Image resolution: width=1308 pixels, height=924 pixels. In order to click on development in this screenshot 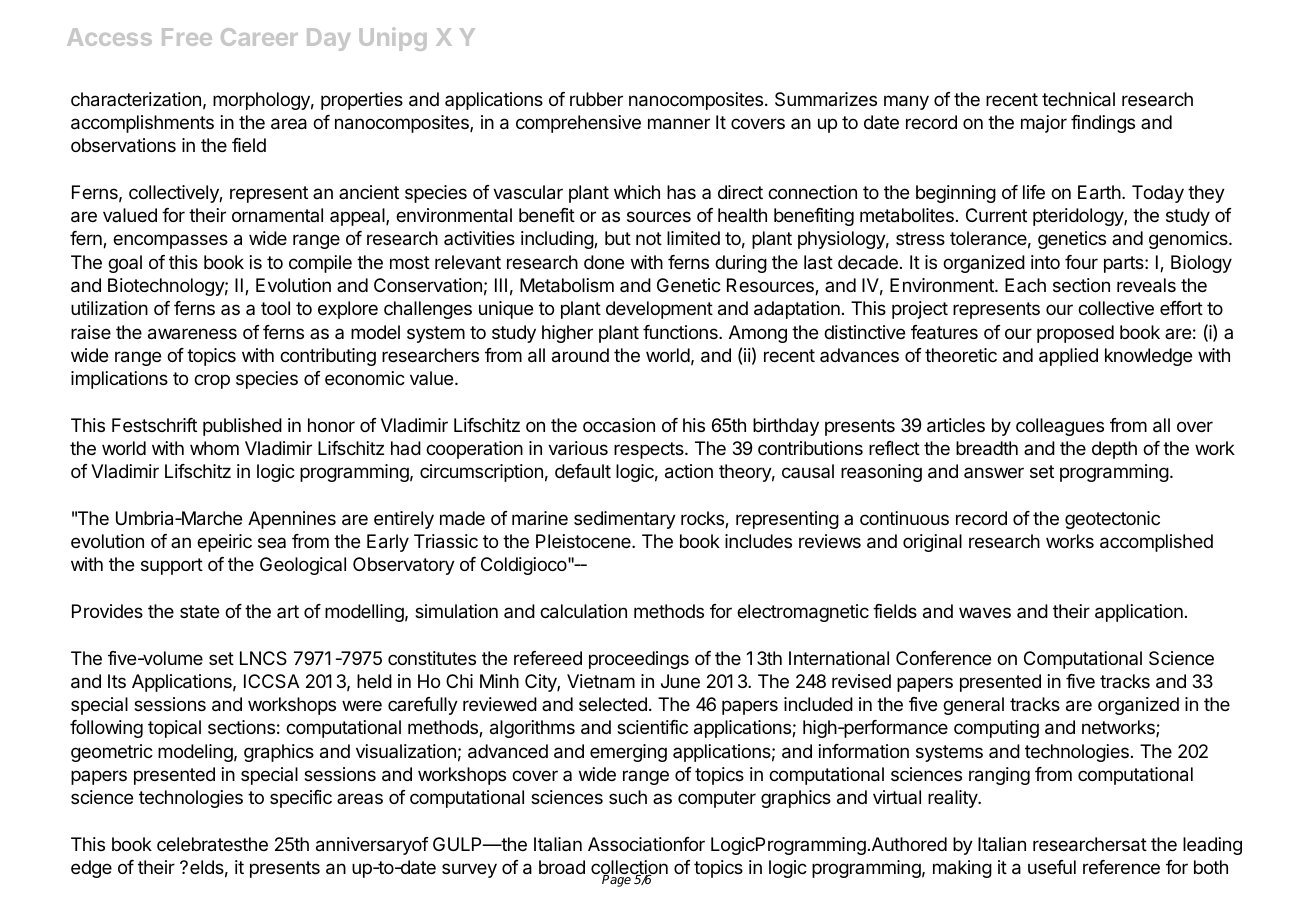, I will do `click(659, 310)`.
